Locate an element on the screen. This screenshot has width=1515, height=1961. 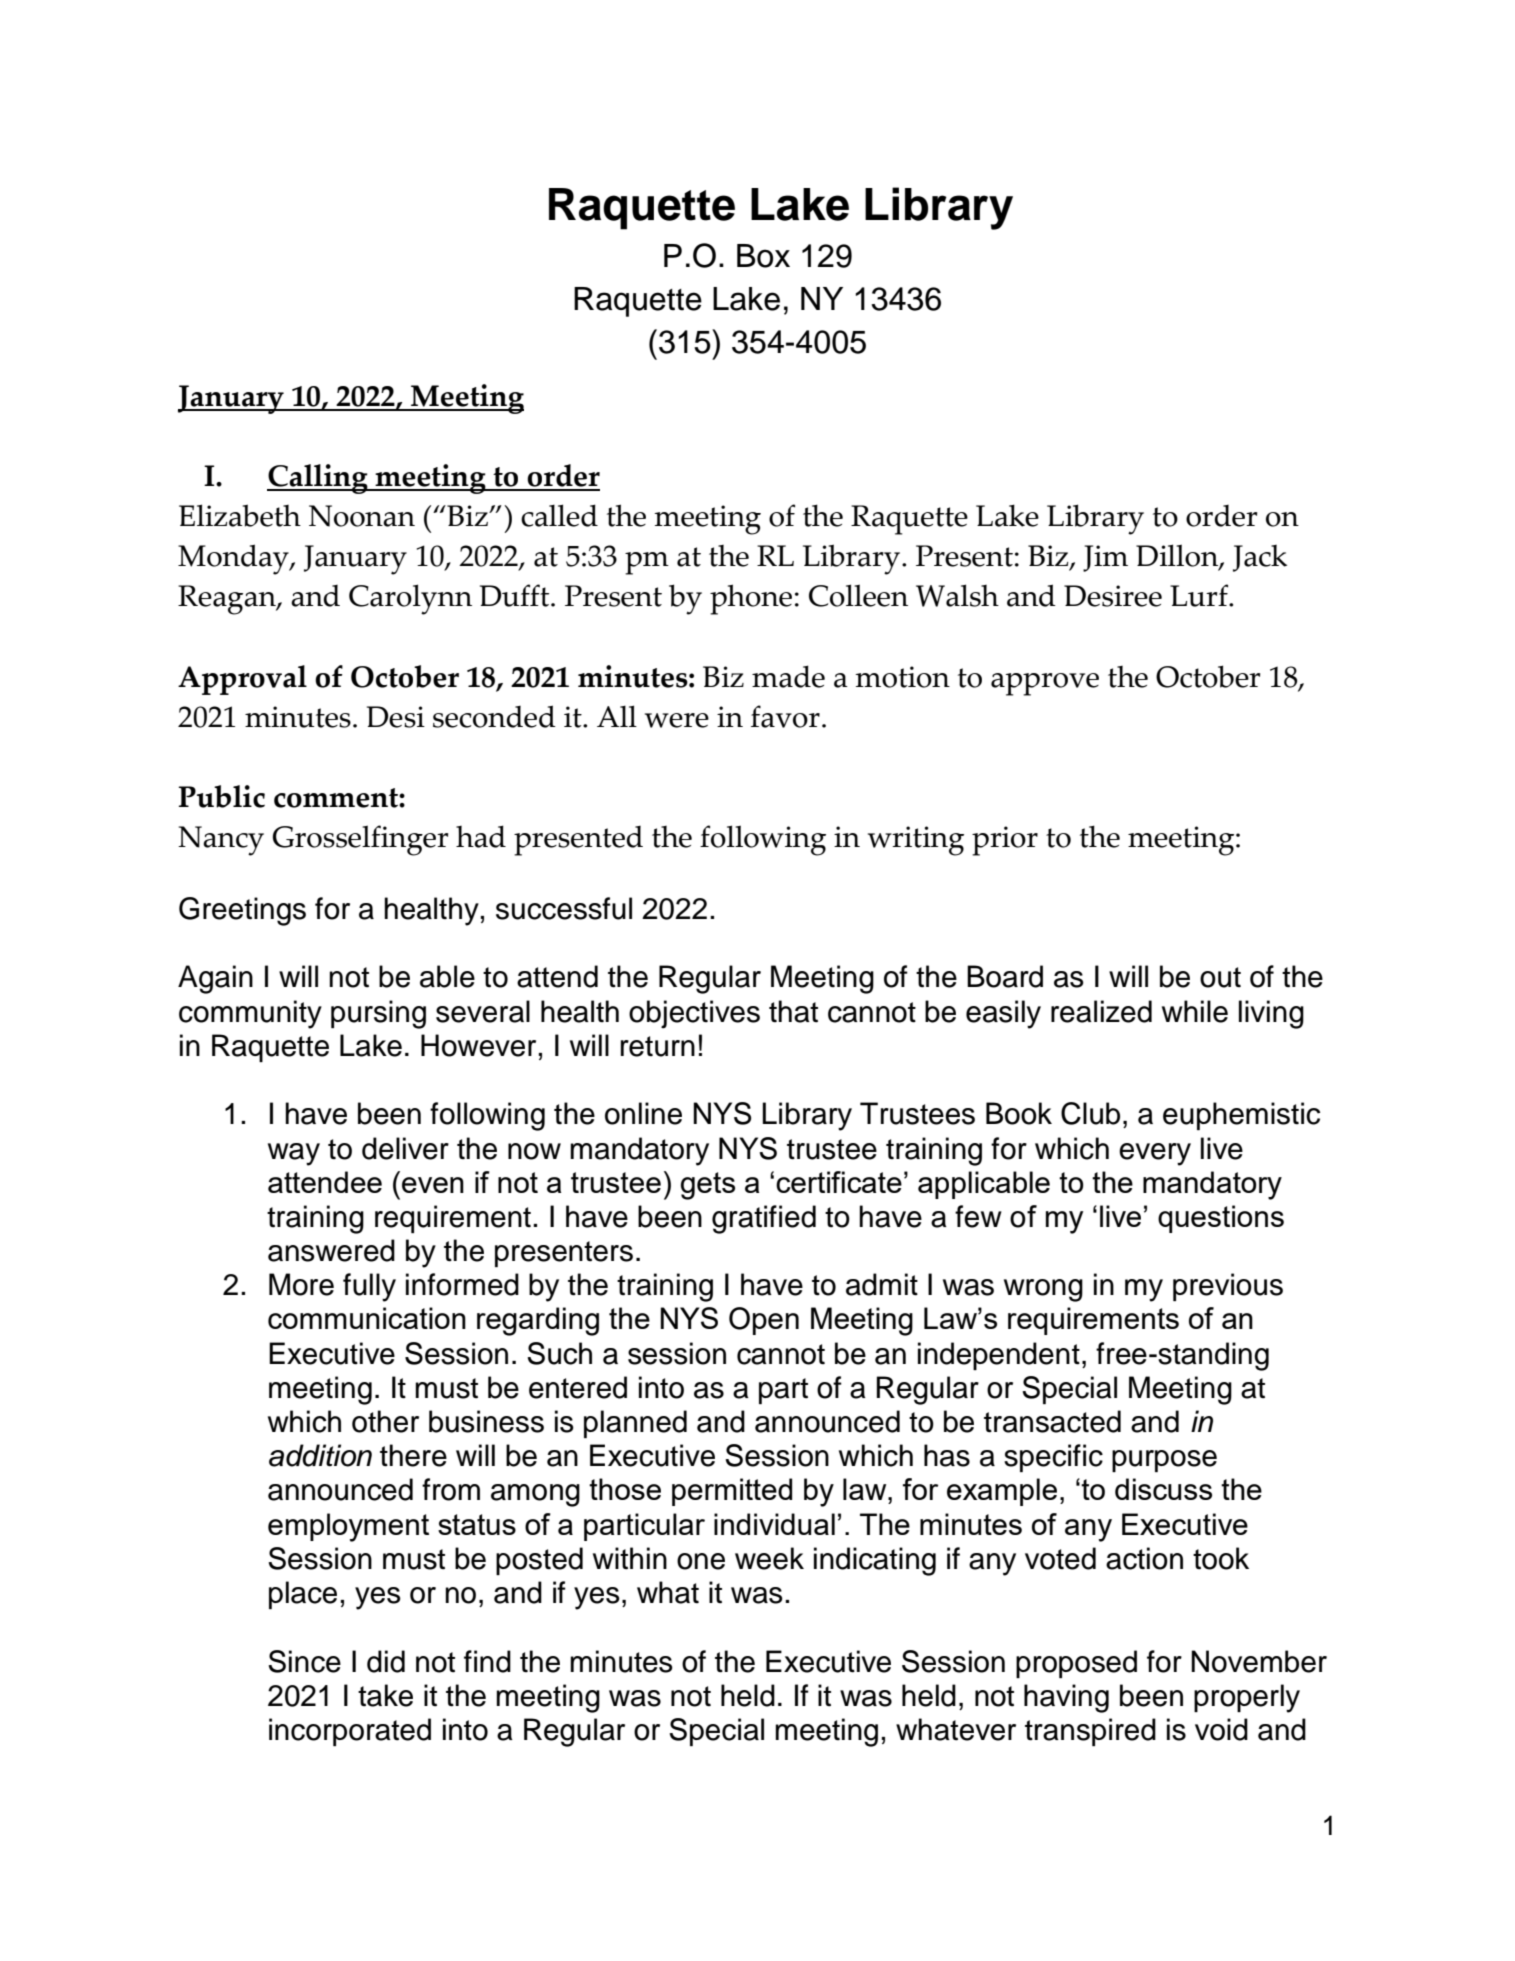
fully is located at coordinates (369, 1287).
